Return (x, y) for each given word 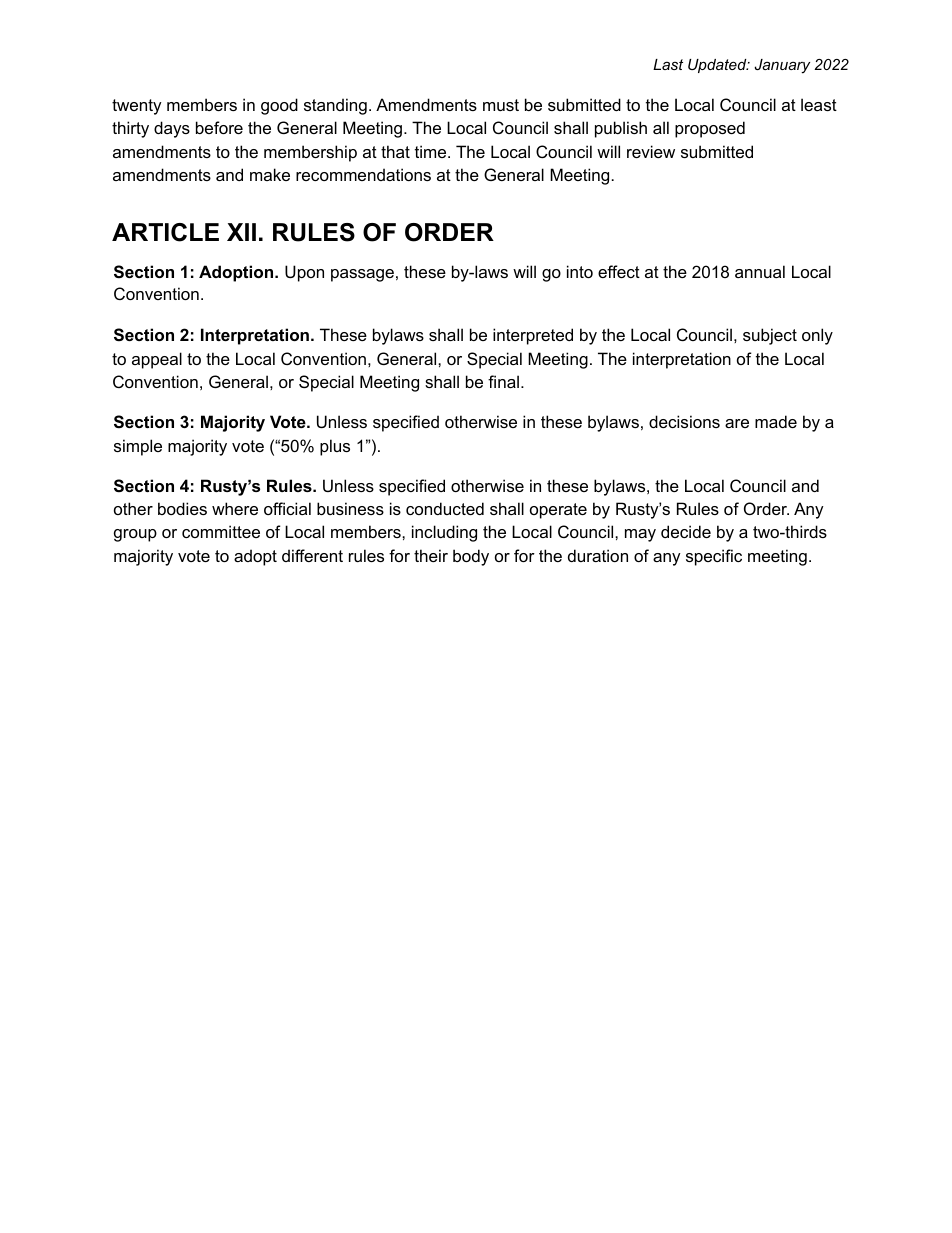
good (279, 106)
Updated (718, 66)
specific (714, 557)
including (444, 533)
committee (221, 531)
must (501, 105)
